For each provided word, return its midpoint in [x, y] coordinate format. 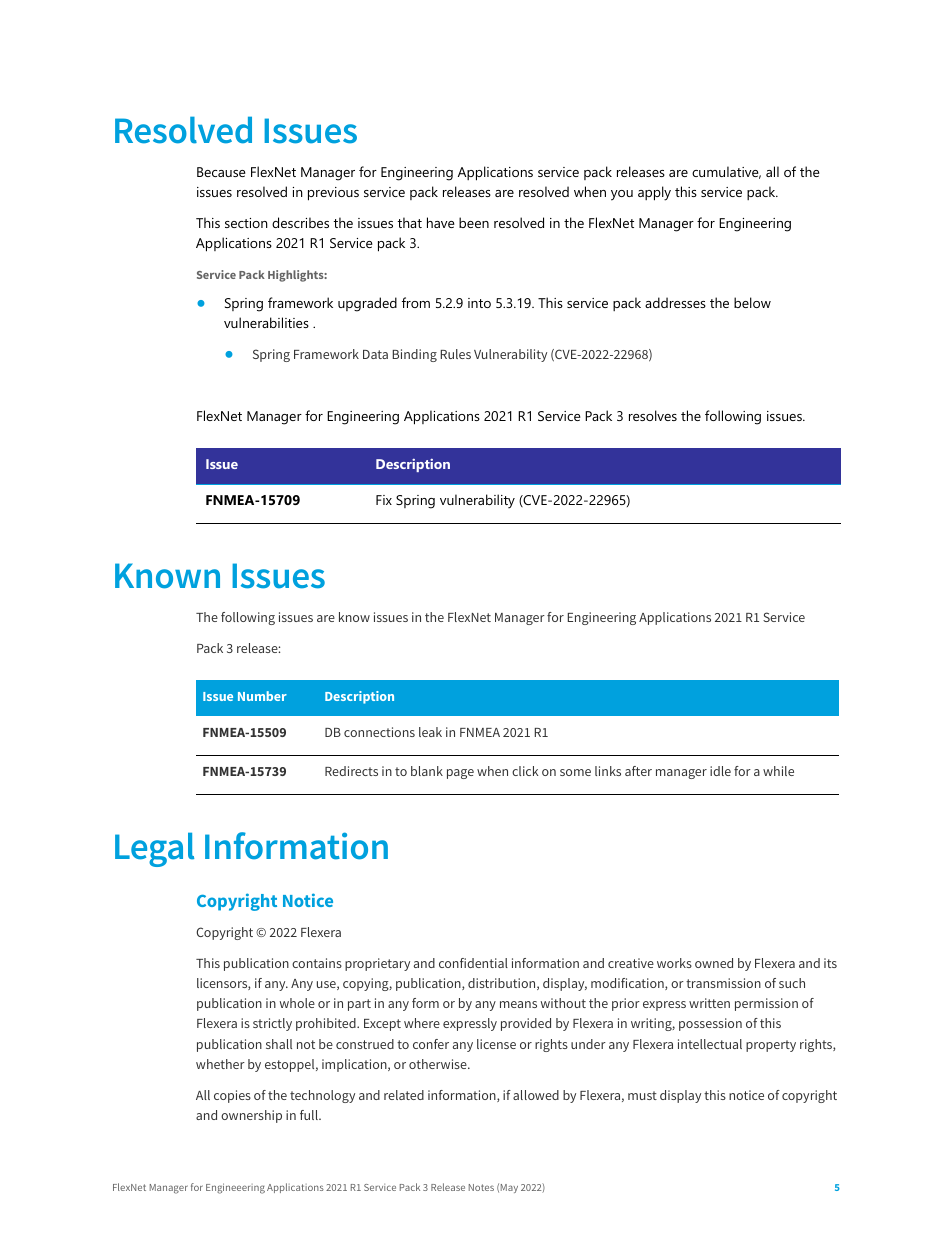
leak [430, 732]
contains [317, 963]
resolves [653, 415]
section [246, 223]
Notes [481, 1187]
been [474, 222]
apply [654, 193]
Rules [456, 354]
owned [714, 963]
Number [262, 696]
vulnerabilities [266, 322]
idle [720, 771]
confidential [473, 963]
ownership [251, 1116]
